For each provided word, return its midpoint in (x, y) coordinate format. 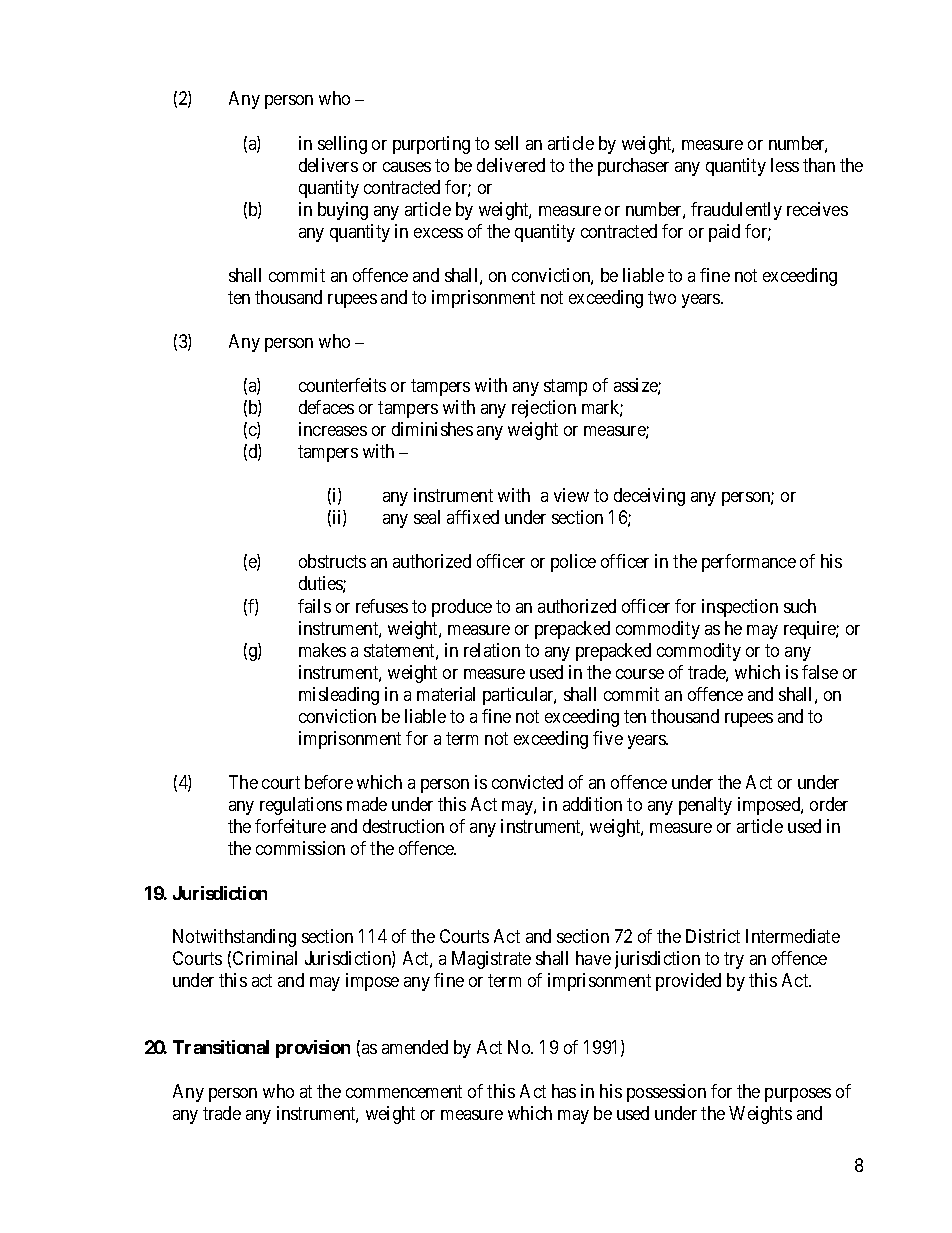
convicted (527, 782)
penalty (705, 806)
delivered (511, 165)
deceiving (649, 497)
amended (415, 1047)
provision (313, 1049)
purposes (798, 1095)
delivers (328, 165)
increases (333, 429)
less (785, 165)
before (329, 782)
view (571, 495)
